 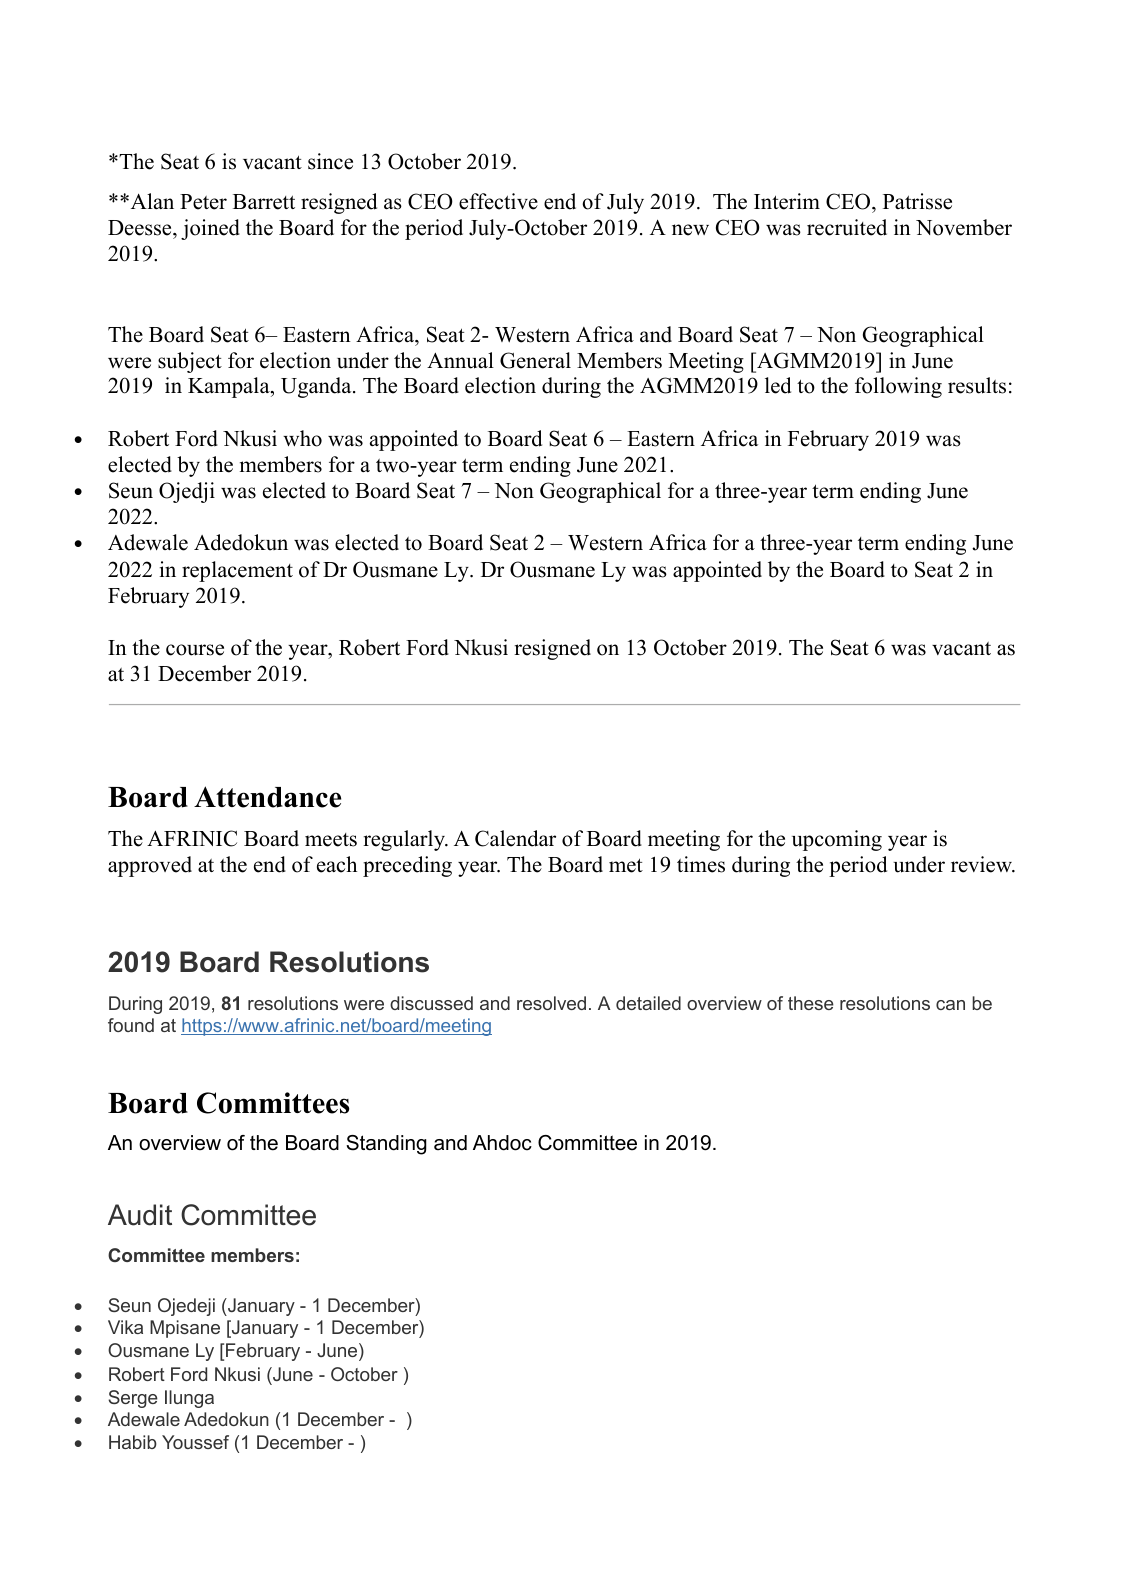 What do you see at coordinates (203, 202) in the screenshot?
I see `Peter` at bounding box center [203, 202].
